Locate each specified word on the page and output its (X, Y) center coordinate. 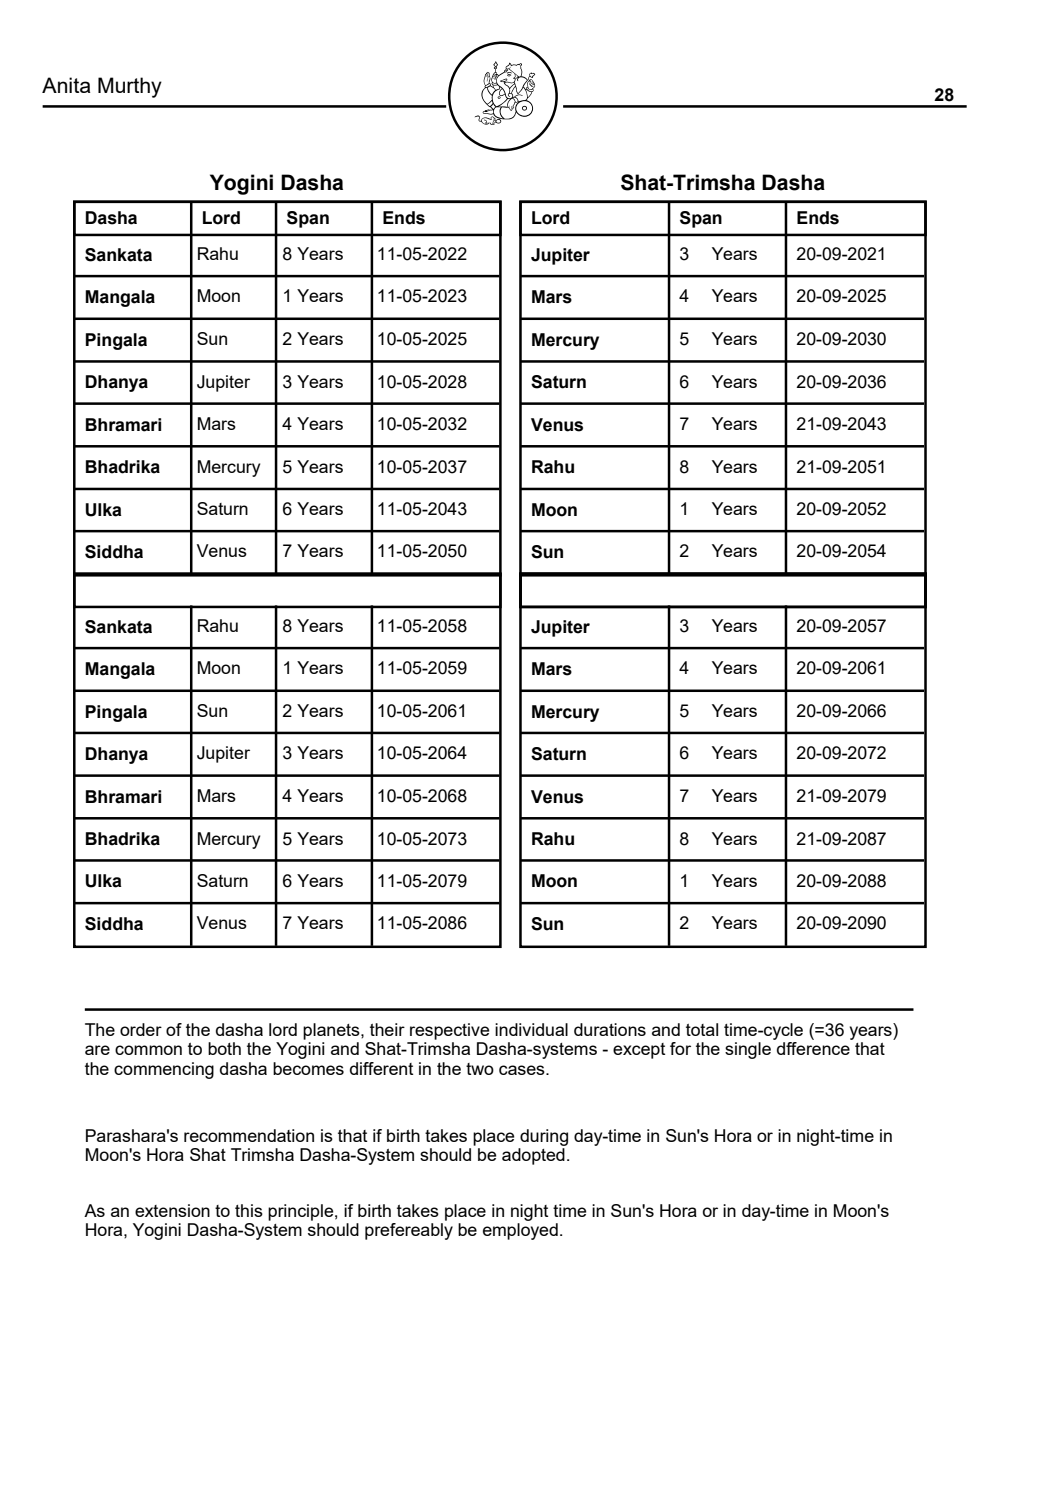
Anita (66, 85)
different (381, 1068)
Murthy (130, 87)
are (97, 1050)
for (680, 1048)
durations (610, 1029)
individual (531, 1029)
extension (172, 1210)
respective (449, 1031)
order (141, 1029)
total (702, 1029)
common (148, 1050)
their (387, 1029)
